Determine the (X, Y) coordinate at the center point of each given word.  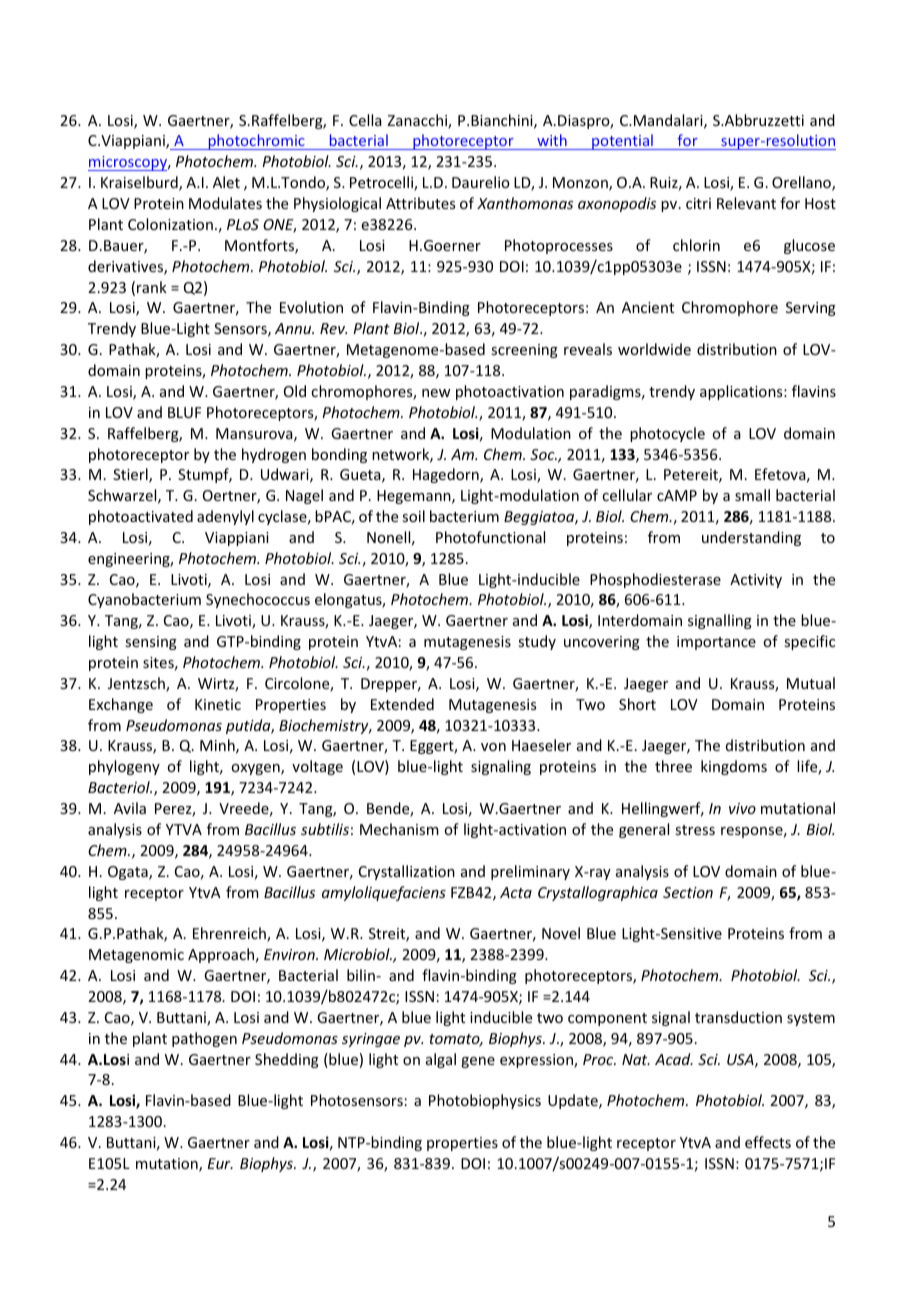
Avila (130, 808)
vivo (742, 808)
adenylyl (225, 517)
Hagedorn (447, 475)
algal (441, 1060)
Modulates (225, 203)
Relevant (746, 203)
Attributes (420, 203)
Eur (220, 1163)
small (752, 495)
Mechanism (399, 829)
